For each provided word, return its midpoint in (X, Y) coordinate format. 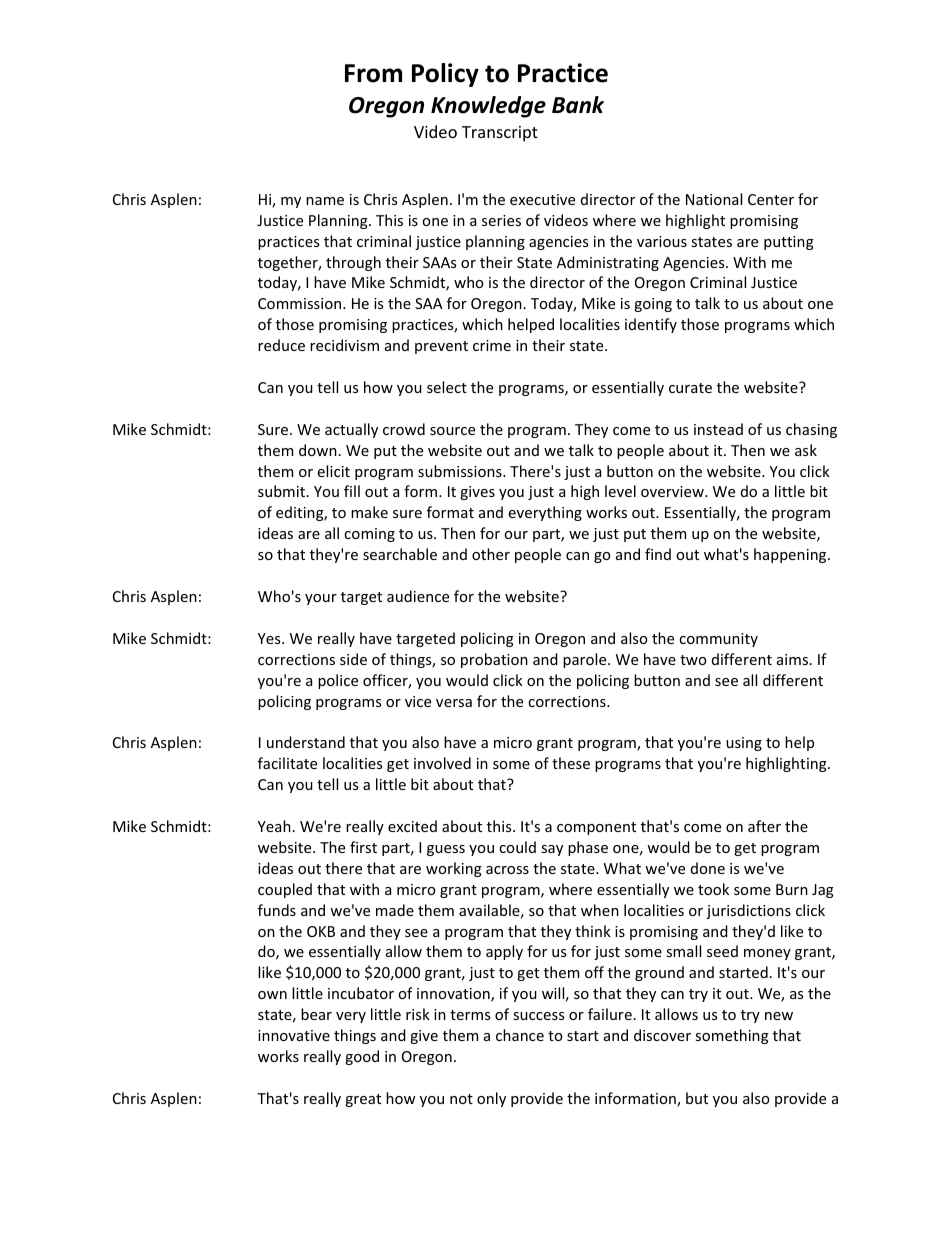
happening (791, 555)
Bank (578, 105)
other (491, 554)
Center (771, 199)
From (373, 73)
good (362, 1057)
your (321, 599)
